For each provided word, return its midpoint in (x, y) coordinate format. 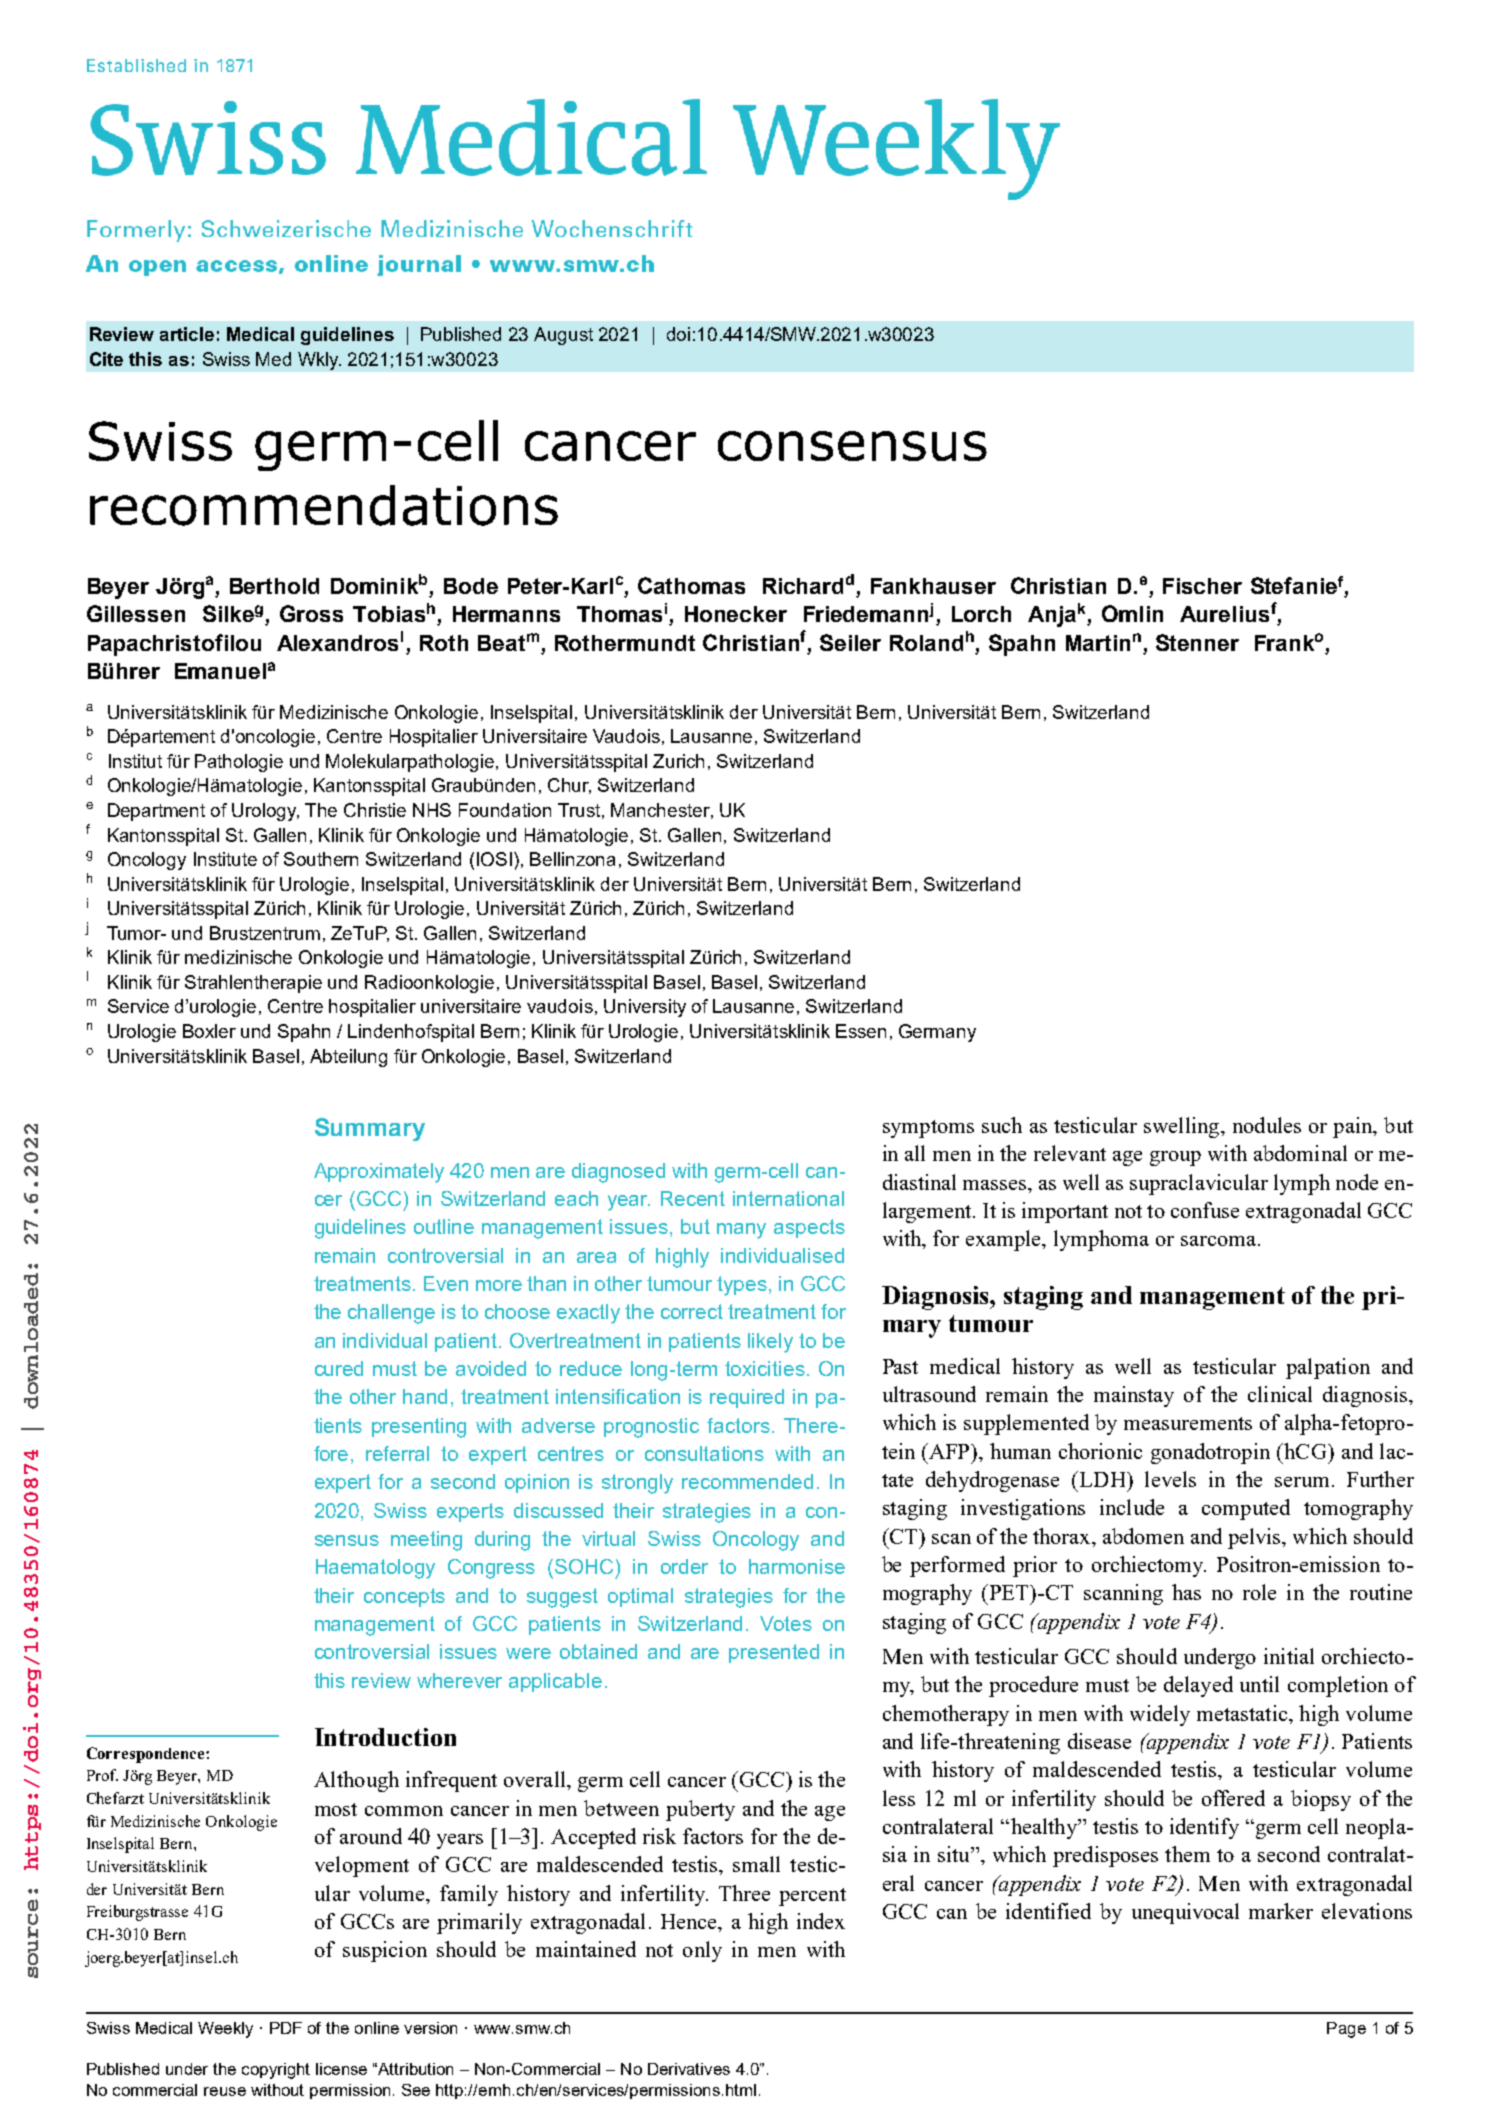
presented (774, 1653)
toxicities (765, 1368)
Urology (265, 812)
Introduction (385, 1737)
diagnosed (618, 1173)
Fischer (1202, 586)
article (187, 334)
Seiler (850, 642)
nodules (1267, 1125)
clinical (1280, 1394)
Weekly (225, 2030)
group (1175, 1158)
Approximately (379, 1173)
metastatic (1243, 1713)
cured (339, 1368)
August (563, 336)
